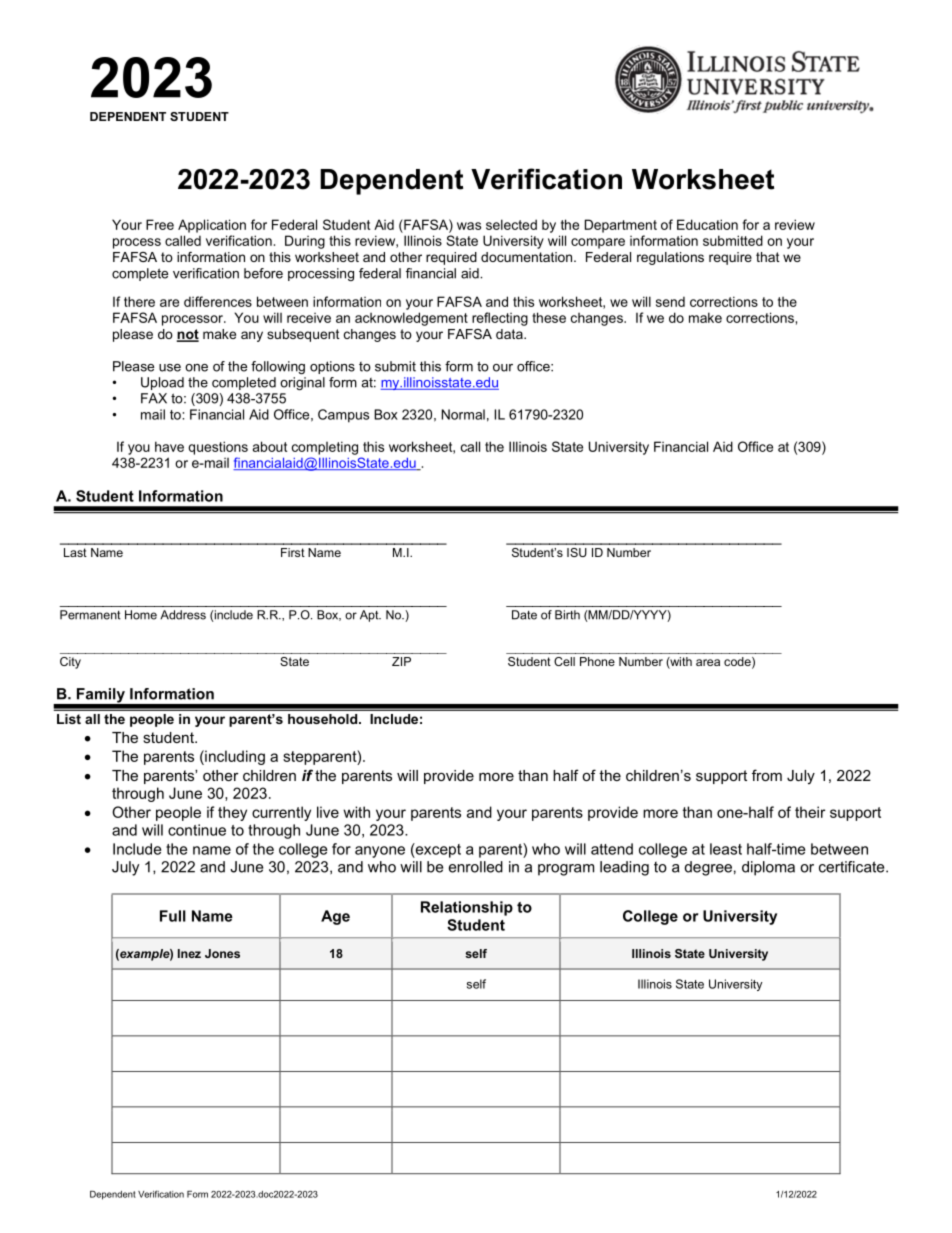 The width and height of the screenshot is (952, 1233). I want to click on have, so click(169, 446).
